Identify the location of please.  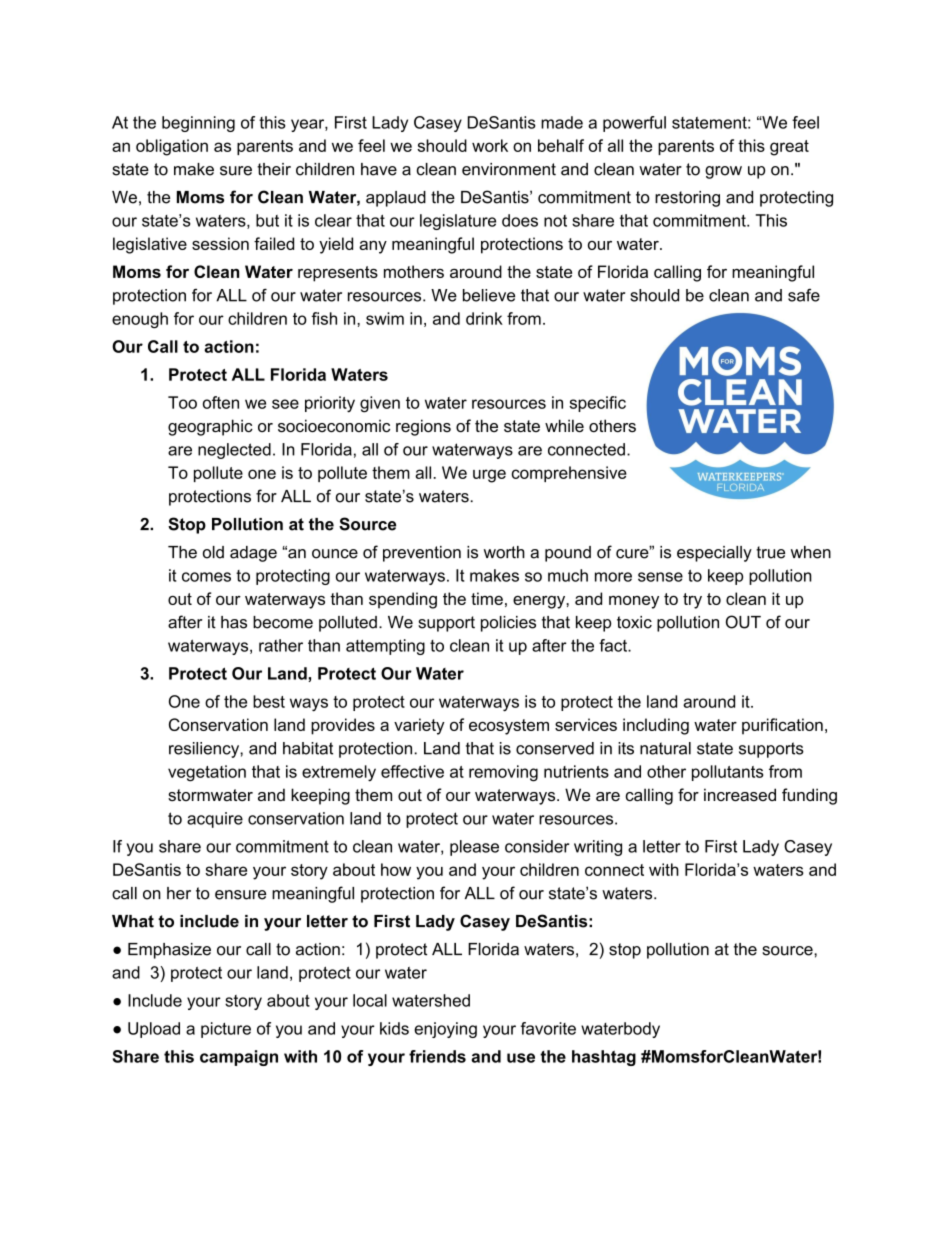
(474, 848).
